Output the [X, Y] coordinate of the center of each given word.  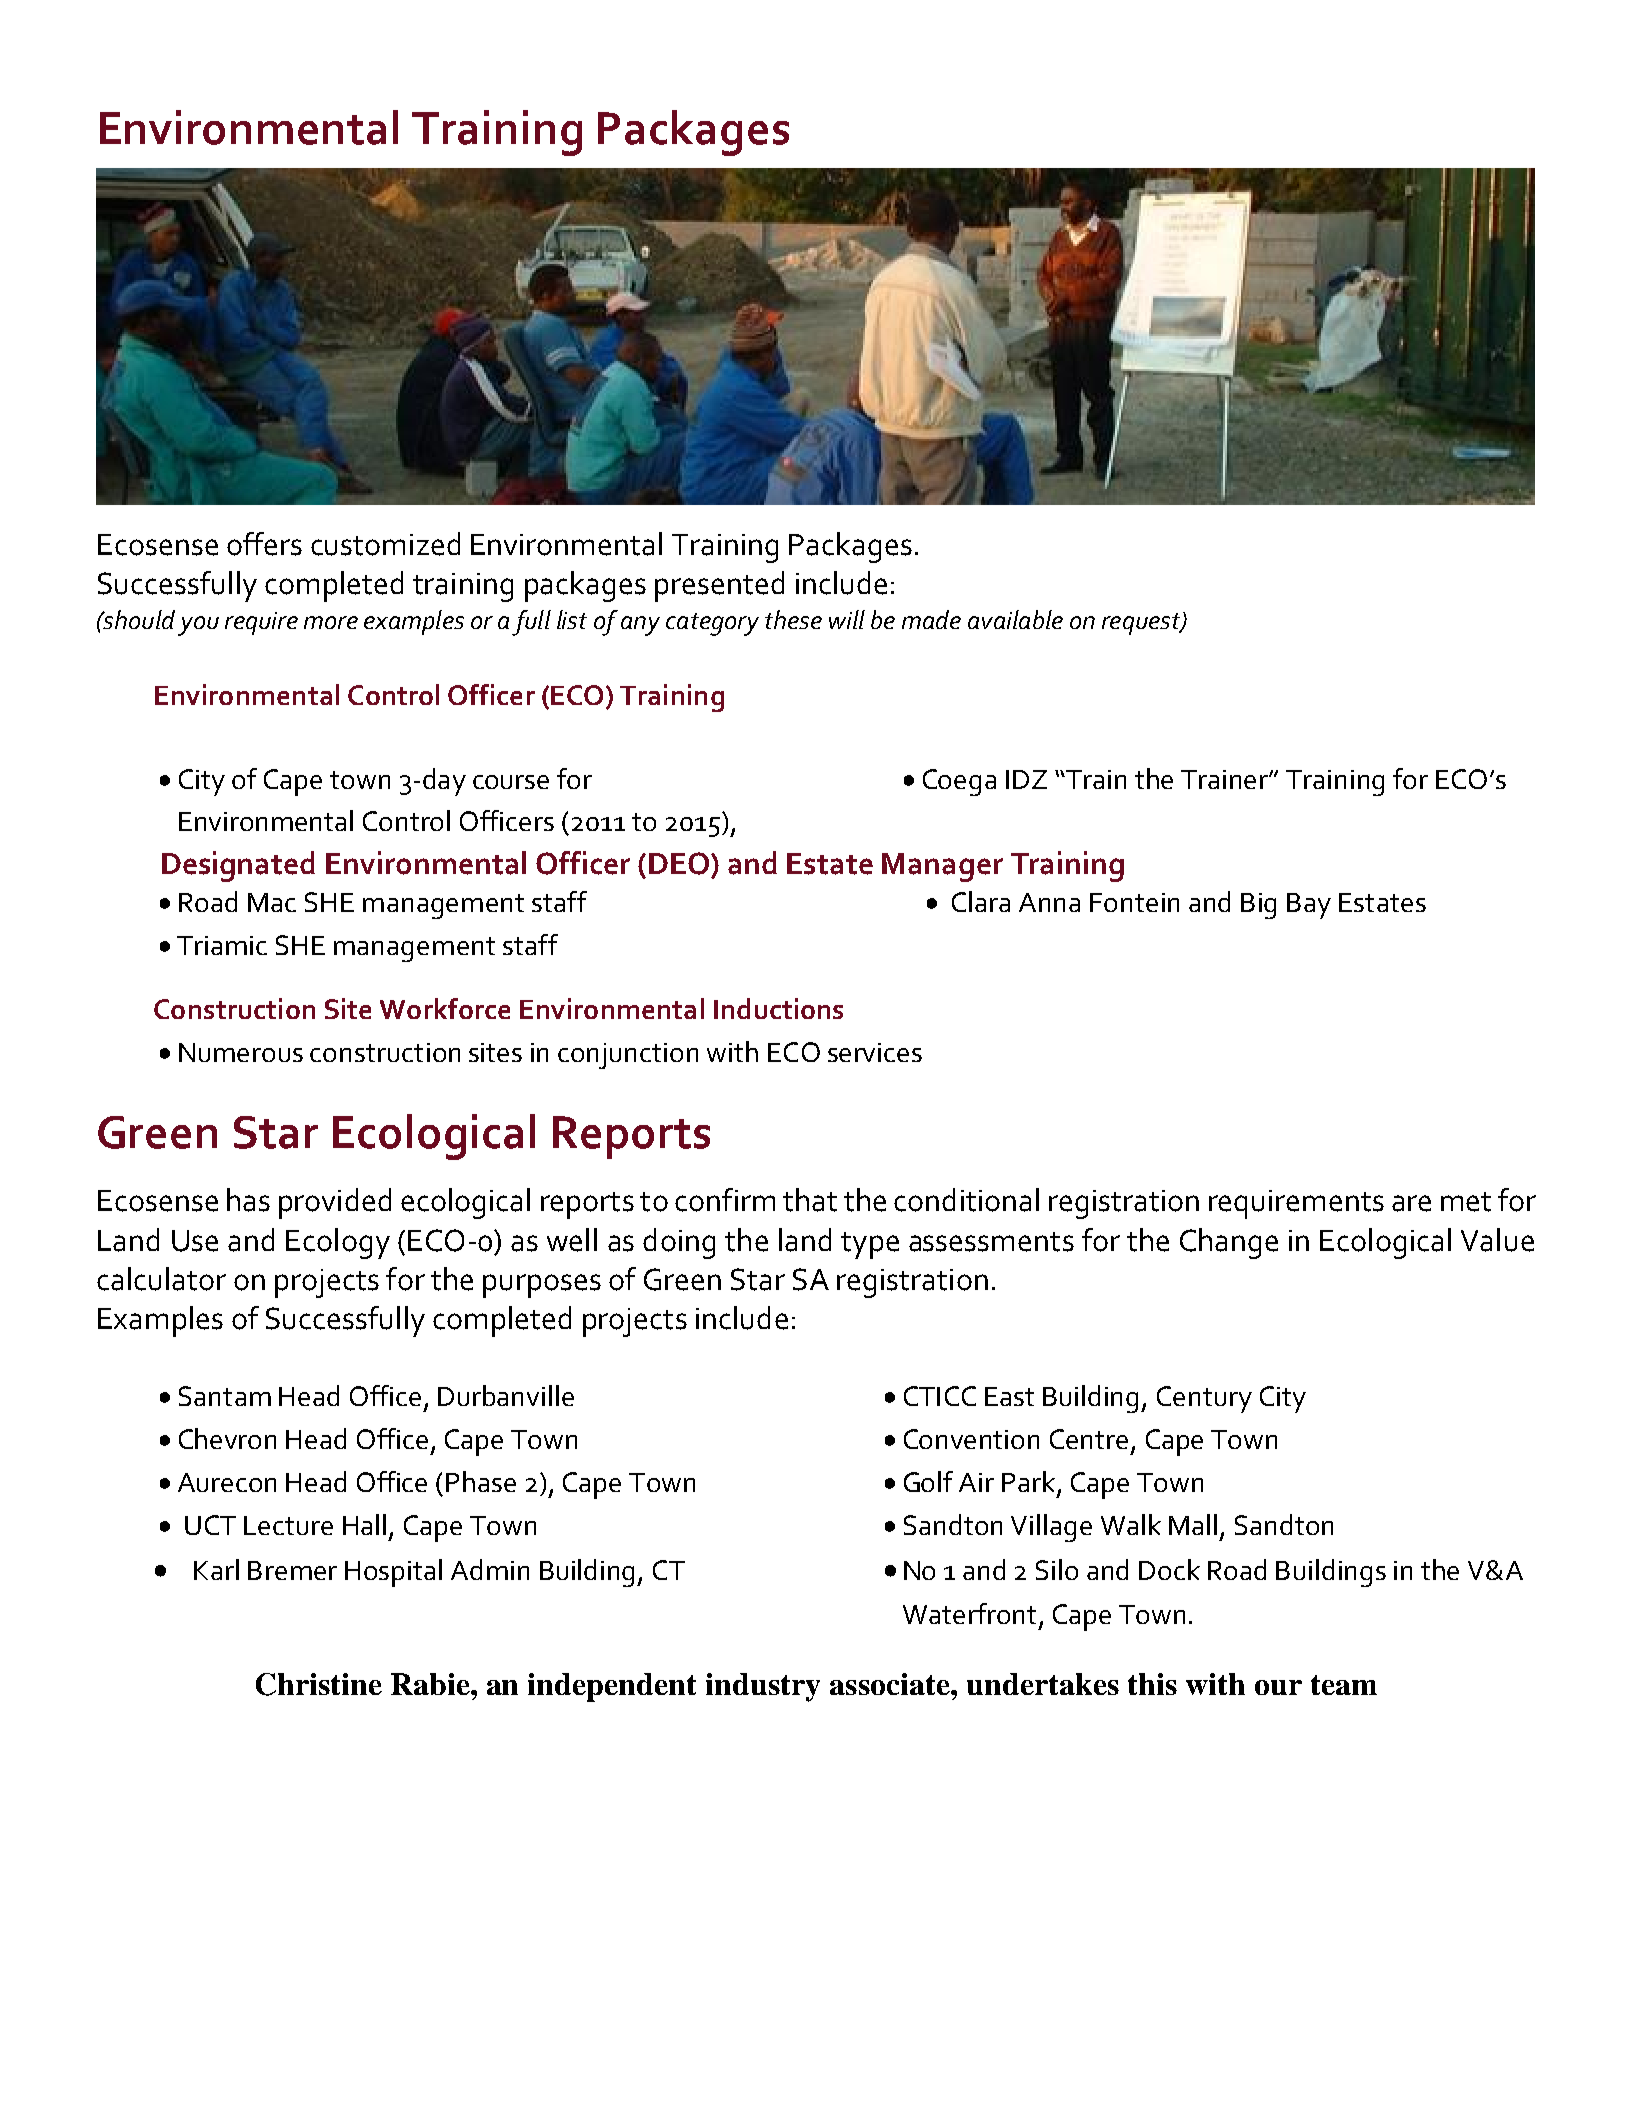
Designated [238, 866]
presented [719, 586]
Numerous [241, 1052]
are [1411, 1203]
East [1009, 1396]
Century [1204, 1399]
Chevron [227, 1438]
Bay [1309, 906]
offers [264, 544]
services [875, 1052]
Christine [319, 1684]
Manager [942, 867]
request [1142, 624]
